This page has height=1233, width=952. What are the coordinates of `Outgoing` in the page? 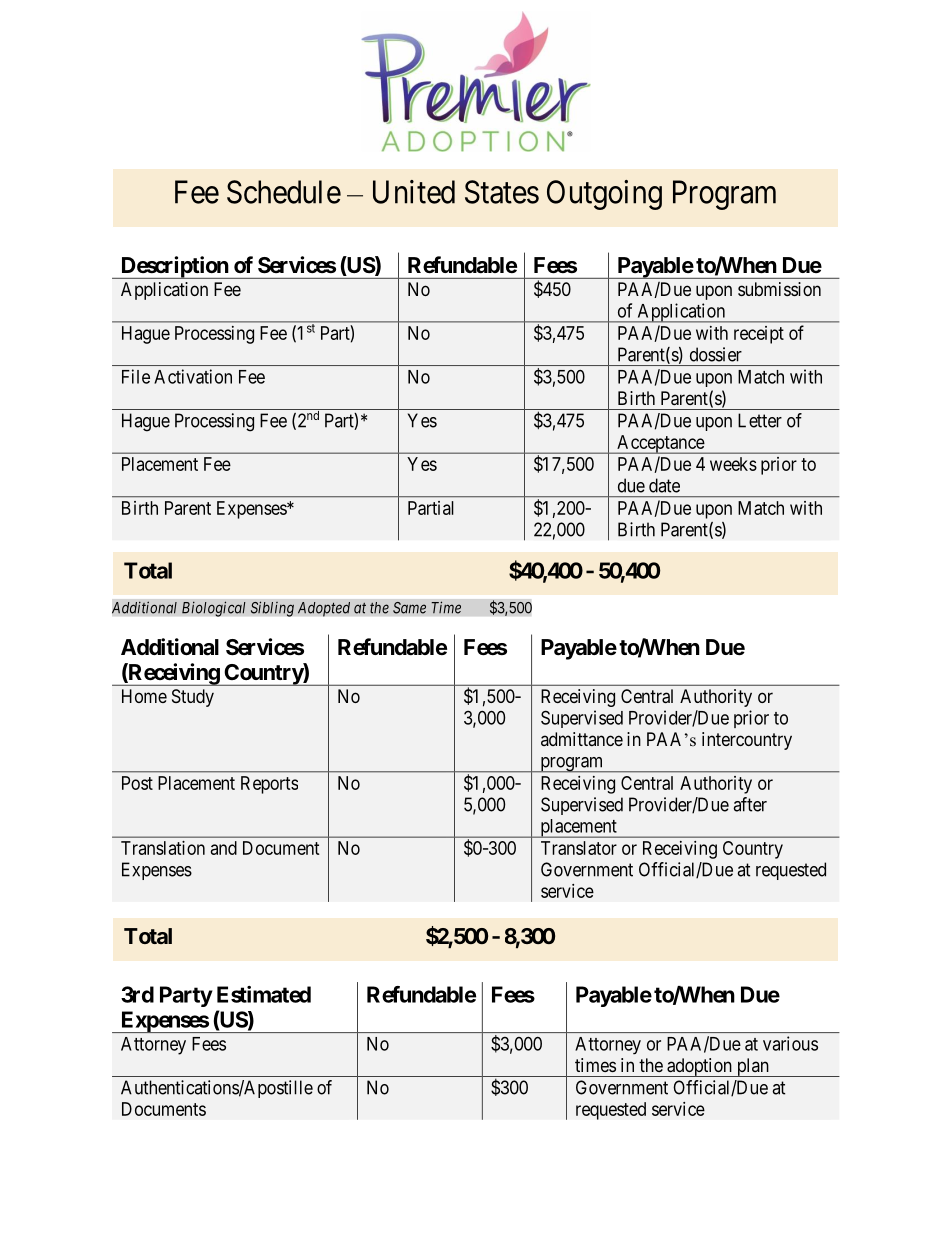 It's located at (604, 195).
